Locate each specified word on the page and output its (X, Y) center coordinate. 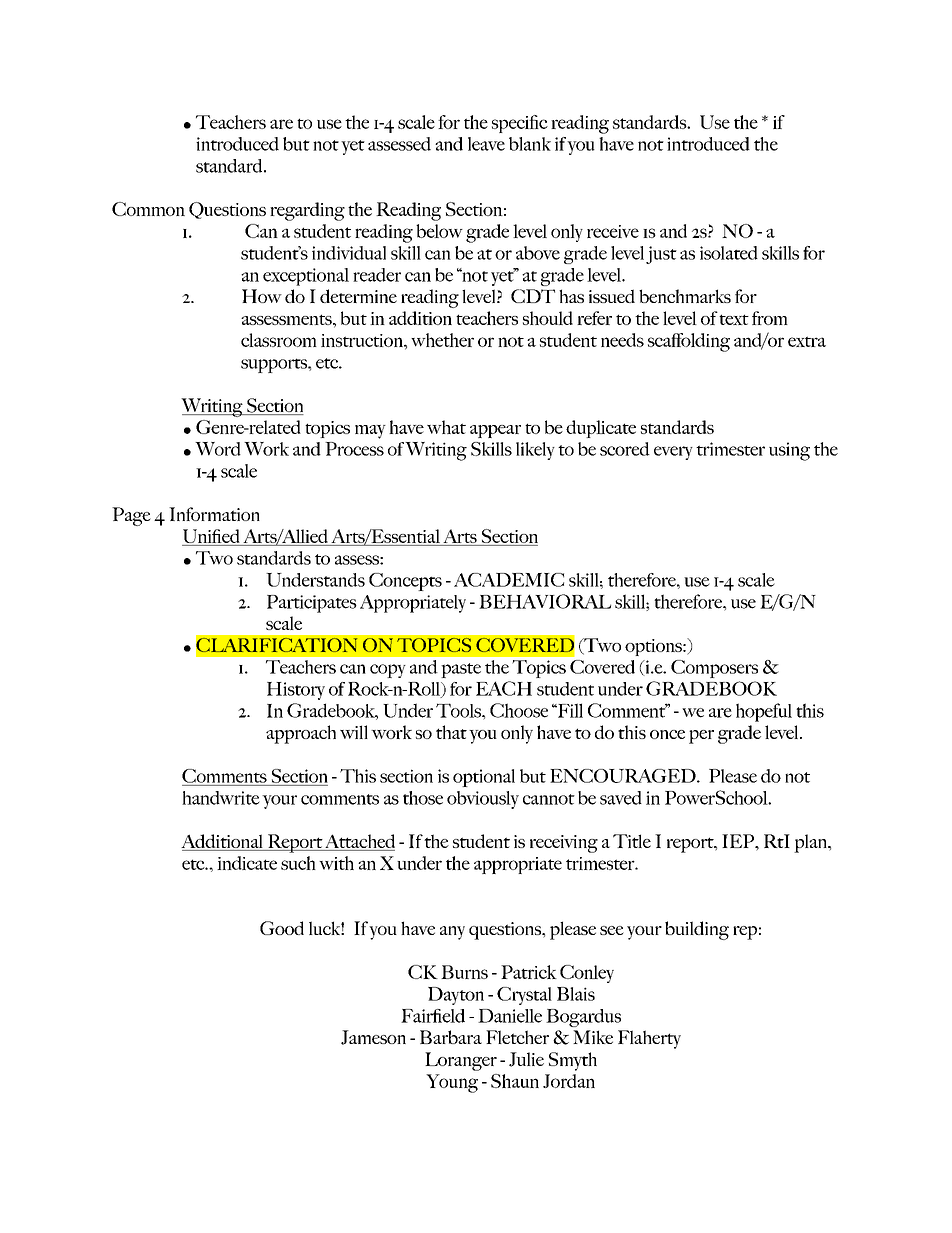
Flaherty (649, 1039)
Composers (714, 669)
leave (486, 144)
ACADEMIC (509, 580)
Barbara (451, 1037)
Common (148, 209)
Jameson (373, 1037)
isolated (729, 253)
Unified (211, 536)
